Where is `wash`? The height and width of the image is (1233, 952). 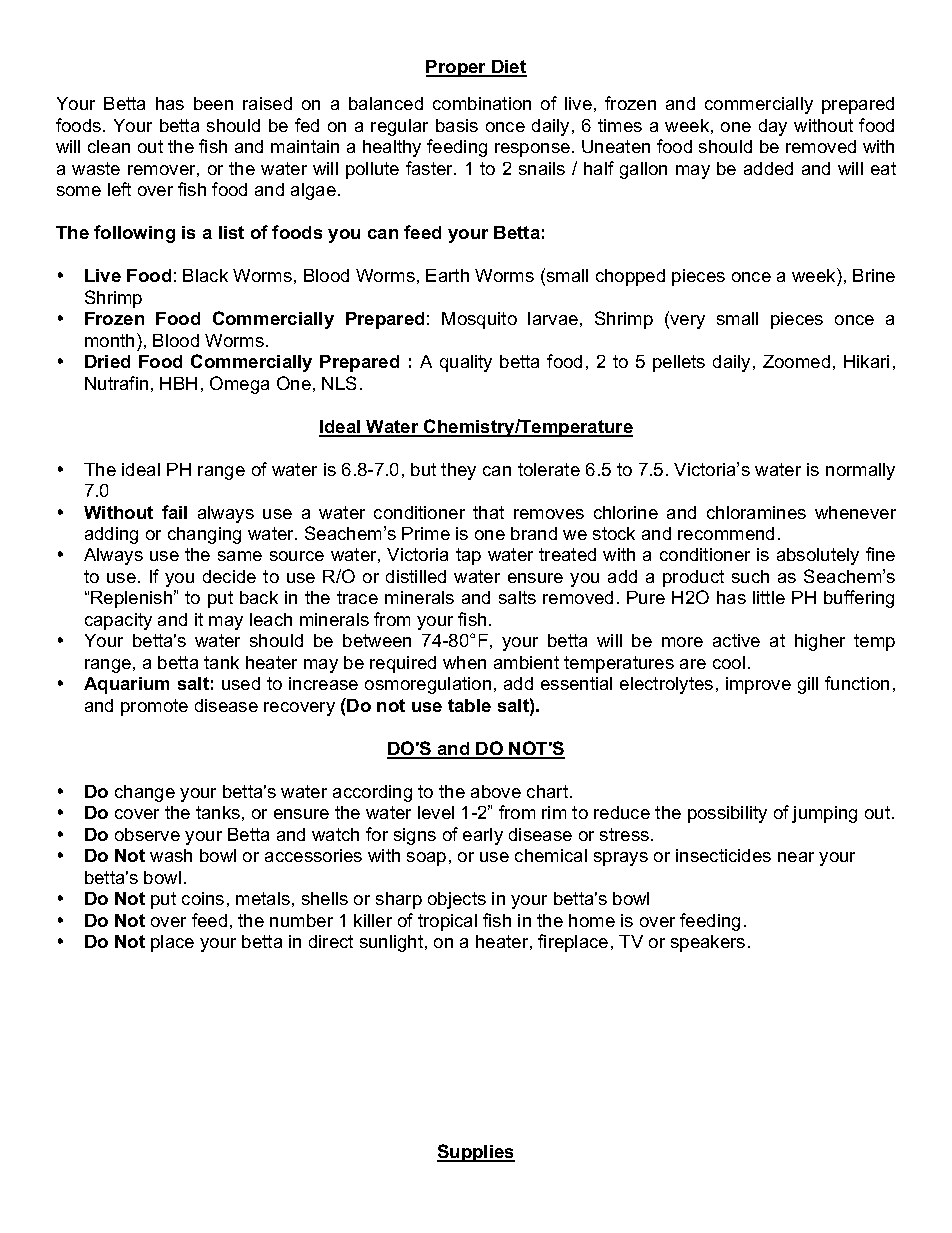 wash is located at coordinates (171, 855).
